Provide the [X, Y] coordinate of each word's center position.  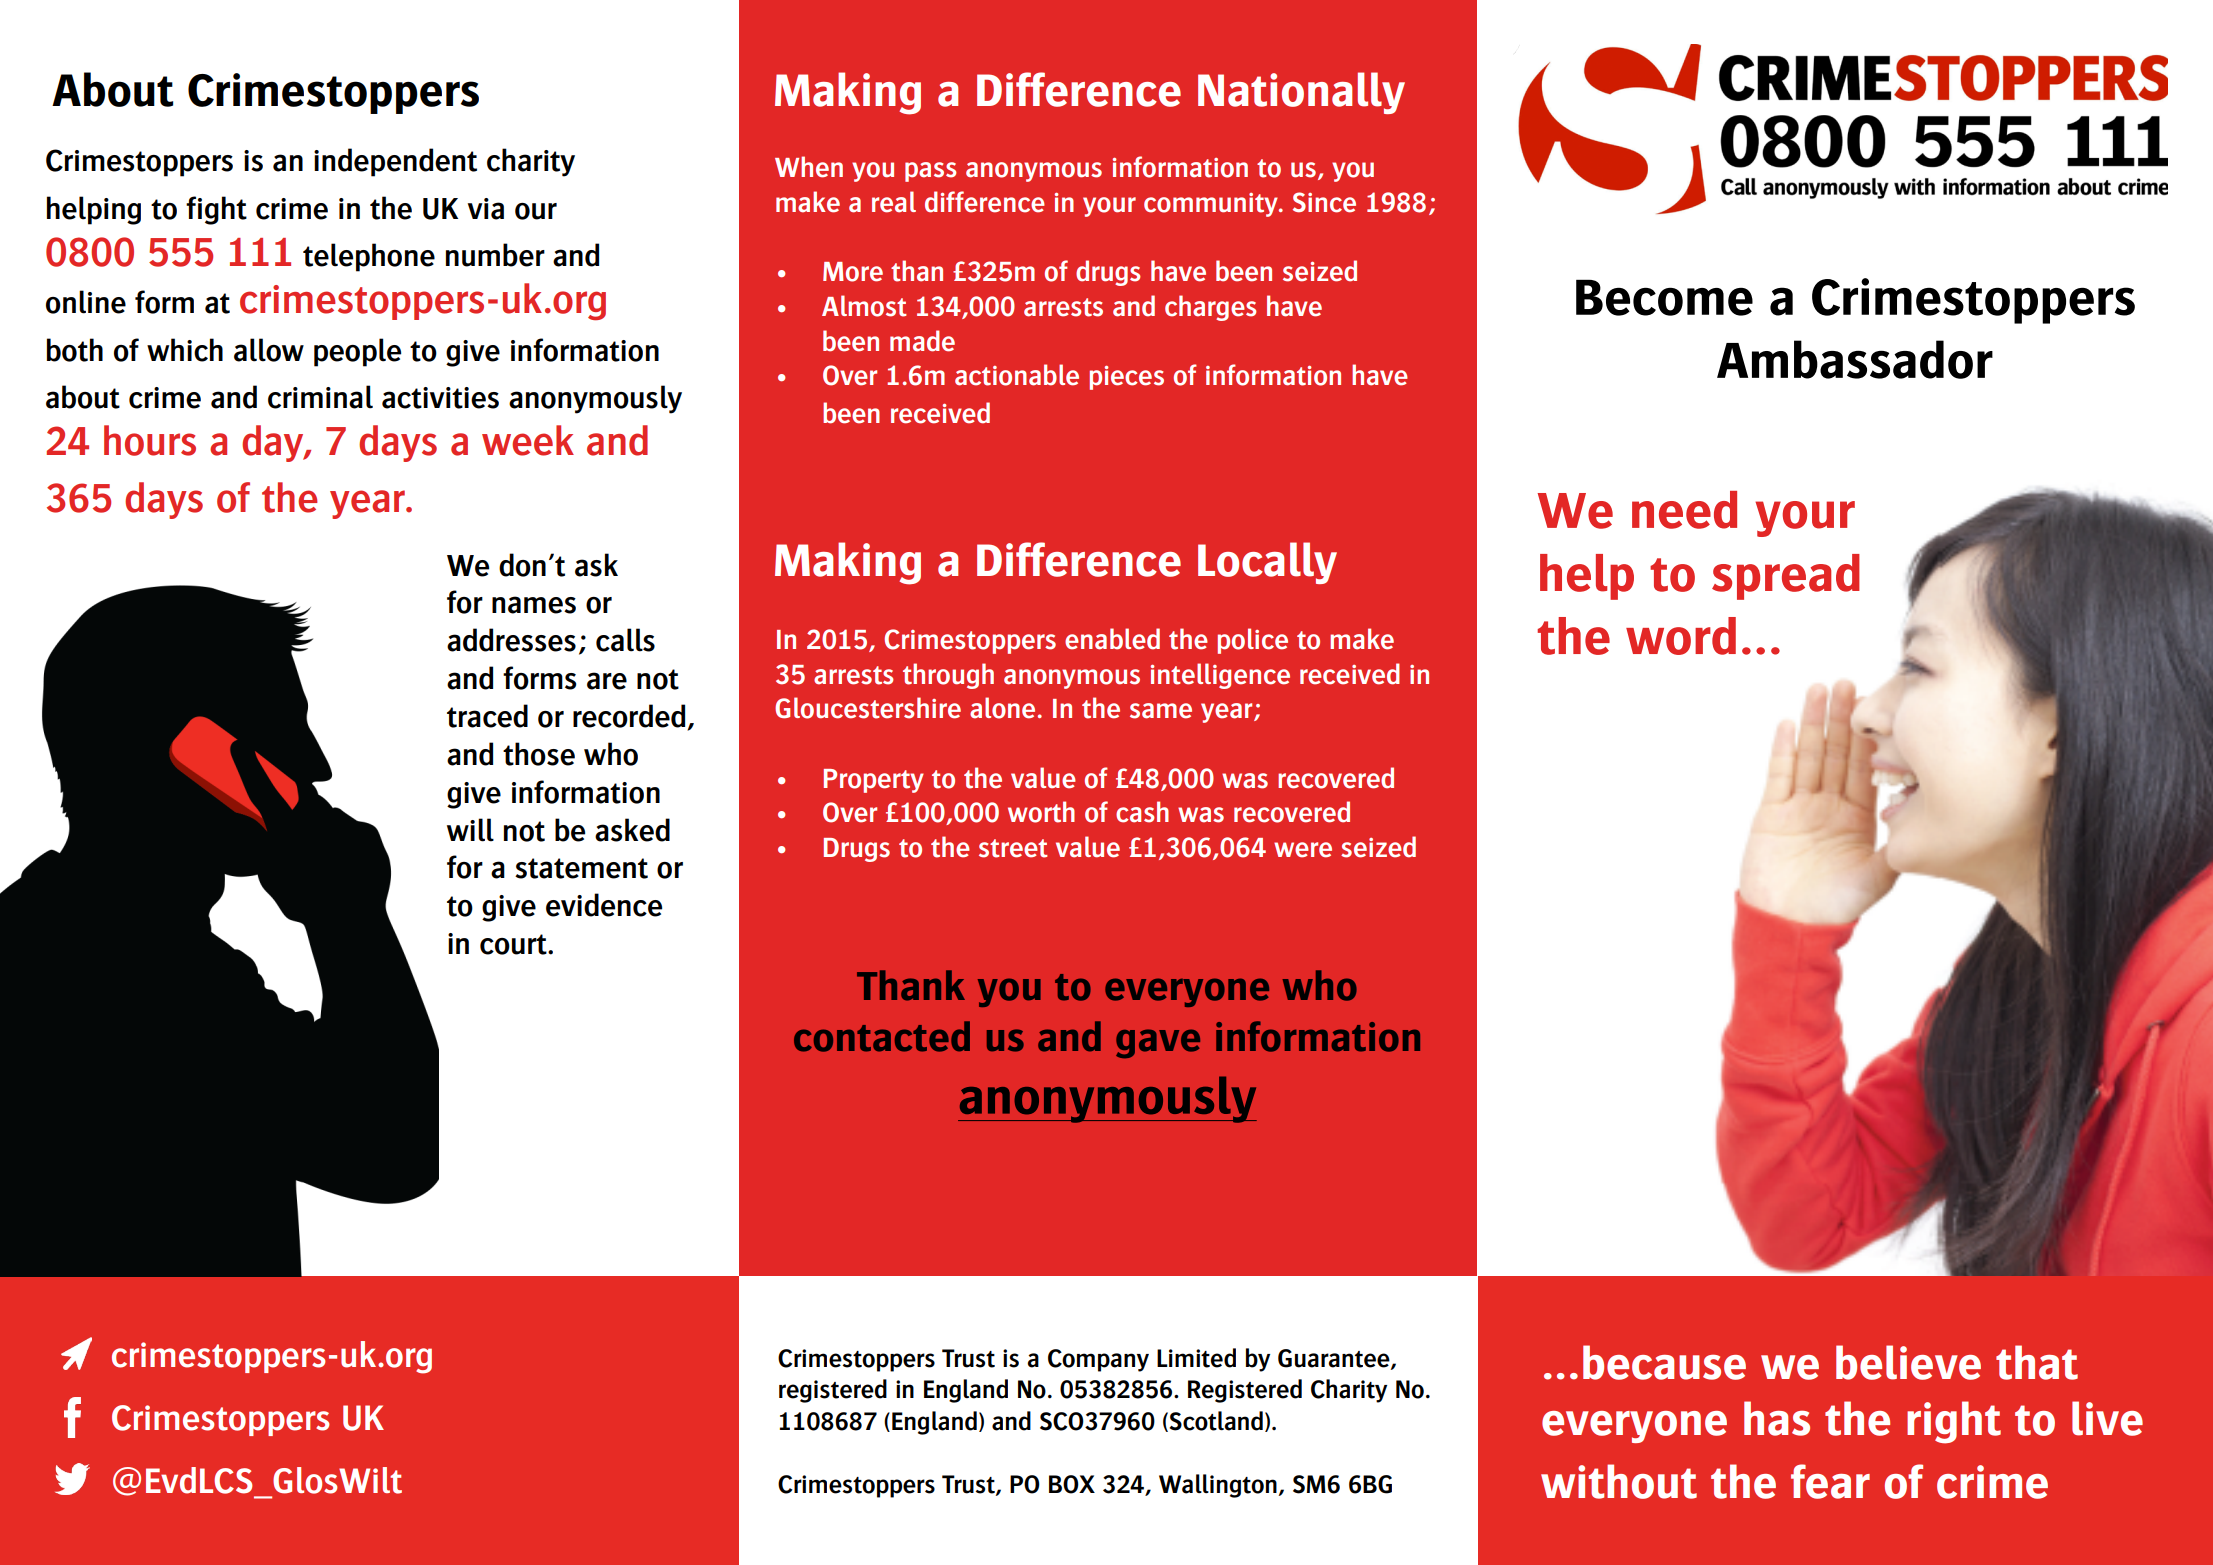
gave [1158, 1043]
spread [1786, 577]
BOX [1072, 1484]
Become [1664, 297]
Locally [1267, 563]
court [514, 944]
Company [1098, 1360]
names [534, 605]
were [1303, 850]
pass [931, 172]
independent [395, 162]
